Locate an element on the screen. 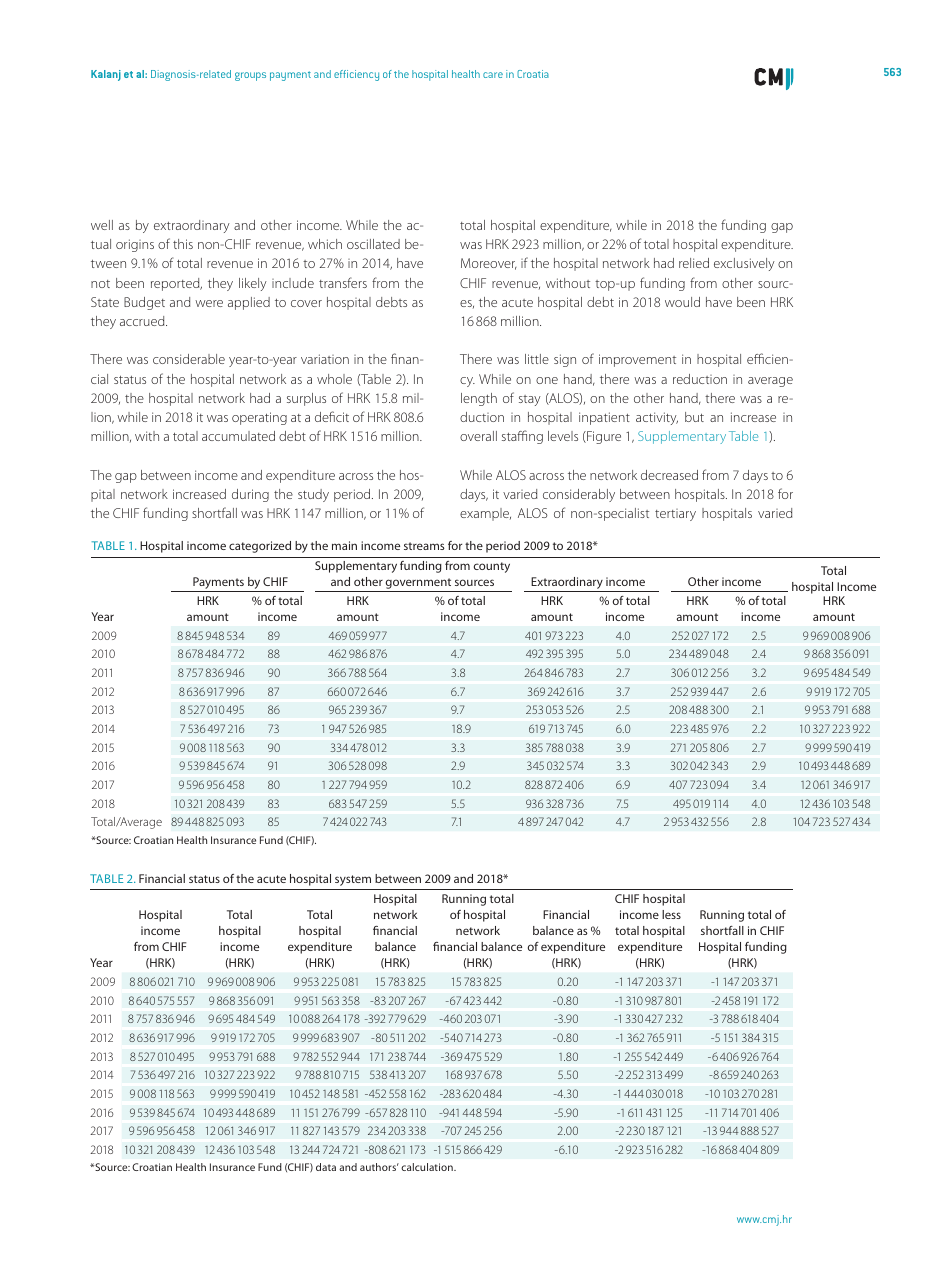 Image resolution: width=952 pixels, height=1270 pixels. calculation is located at coordinates (428, 1167).
